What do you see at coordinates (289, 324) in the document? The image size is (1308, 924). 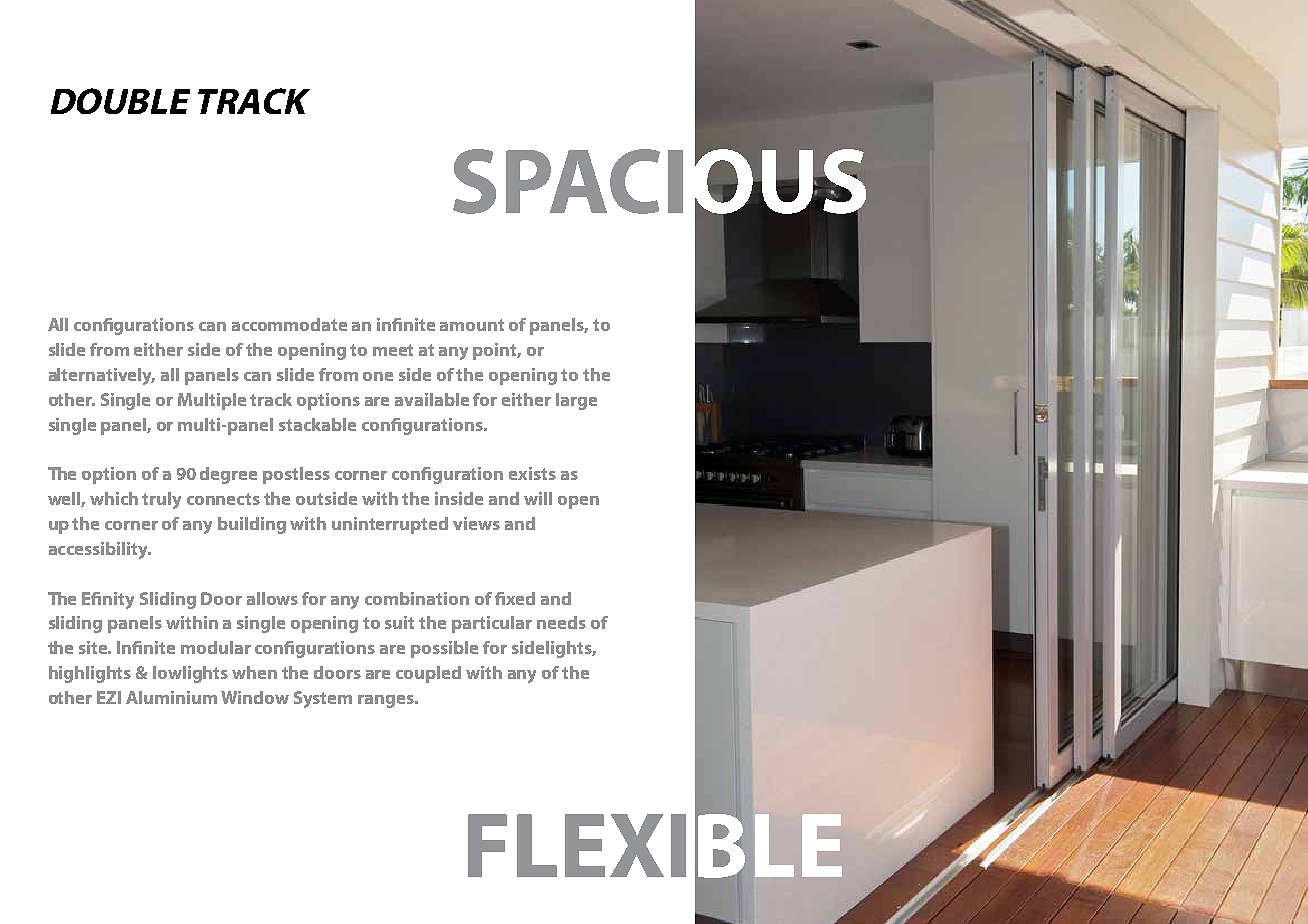 I see `accommodate` at bounding box center [289, 324].
